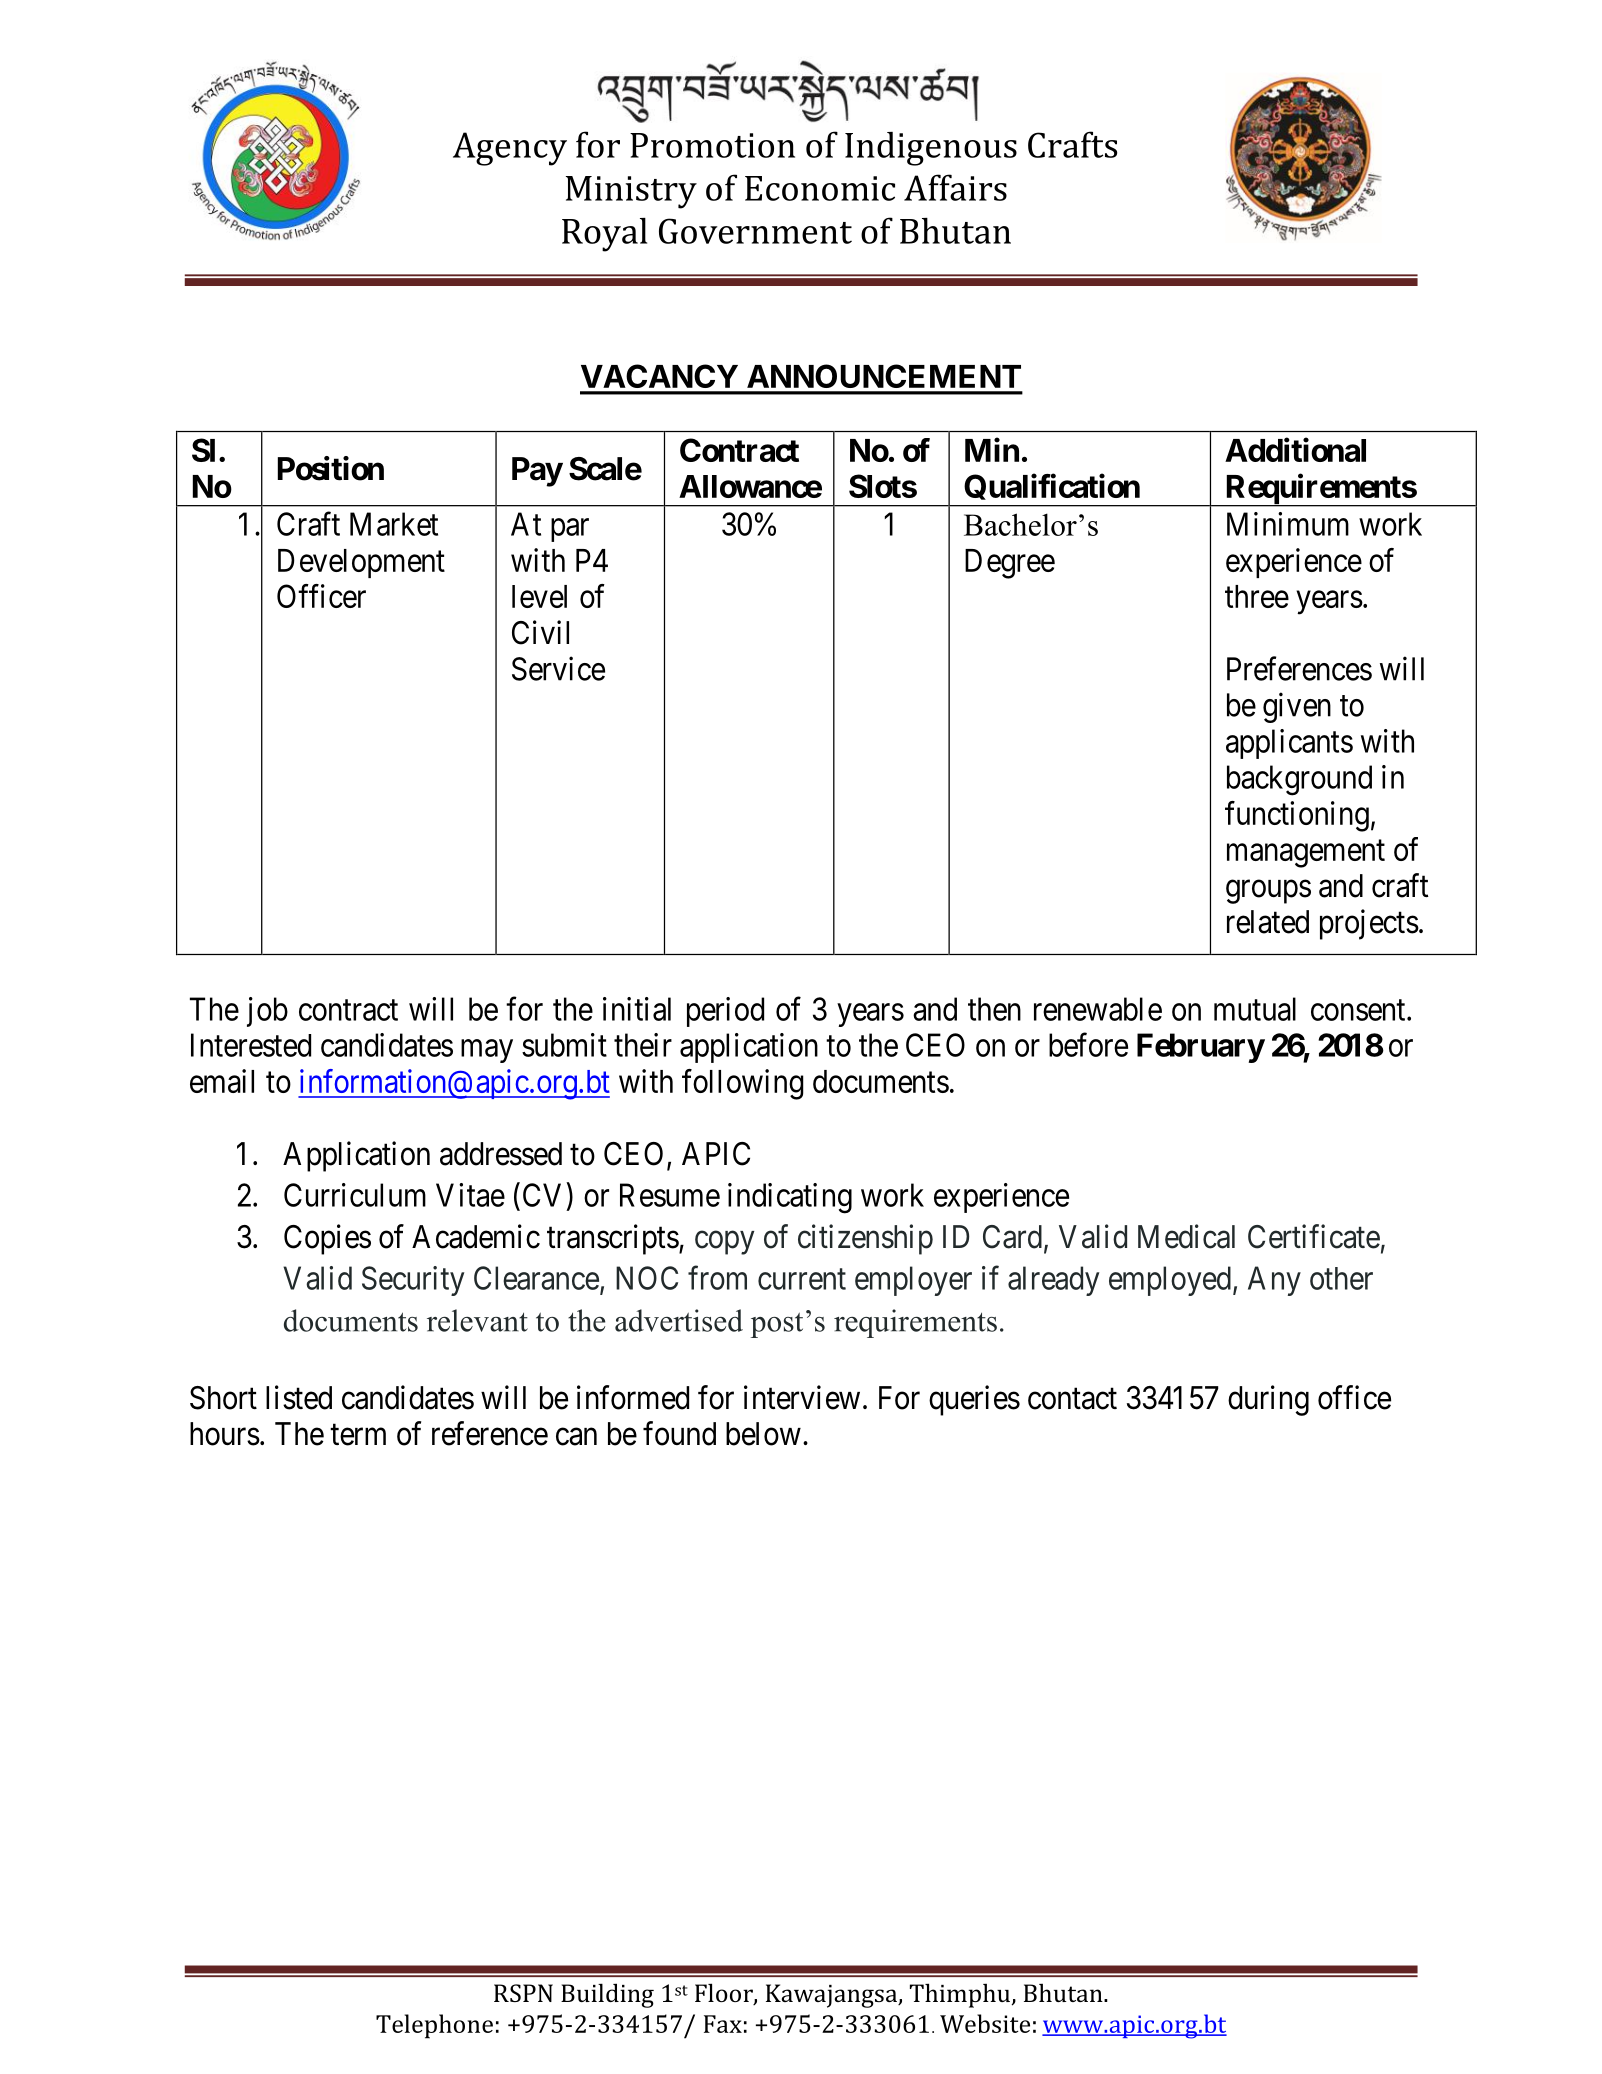 The image size is (1602, 2074). Describe the element at coordinates (434, 2026) in the page. I see `Telephone` at that location.
